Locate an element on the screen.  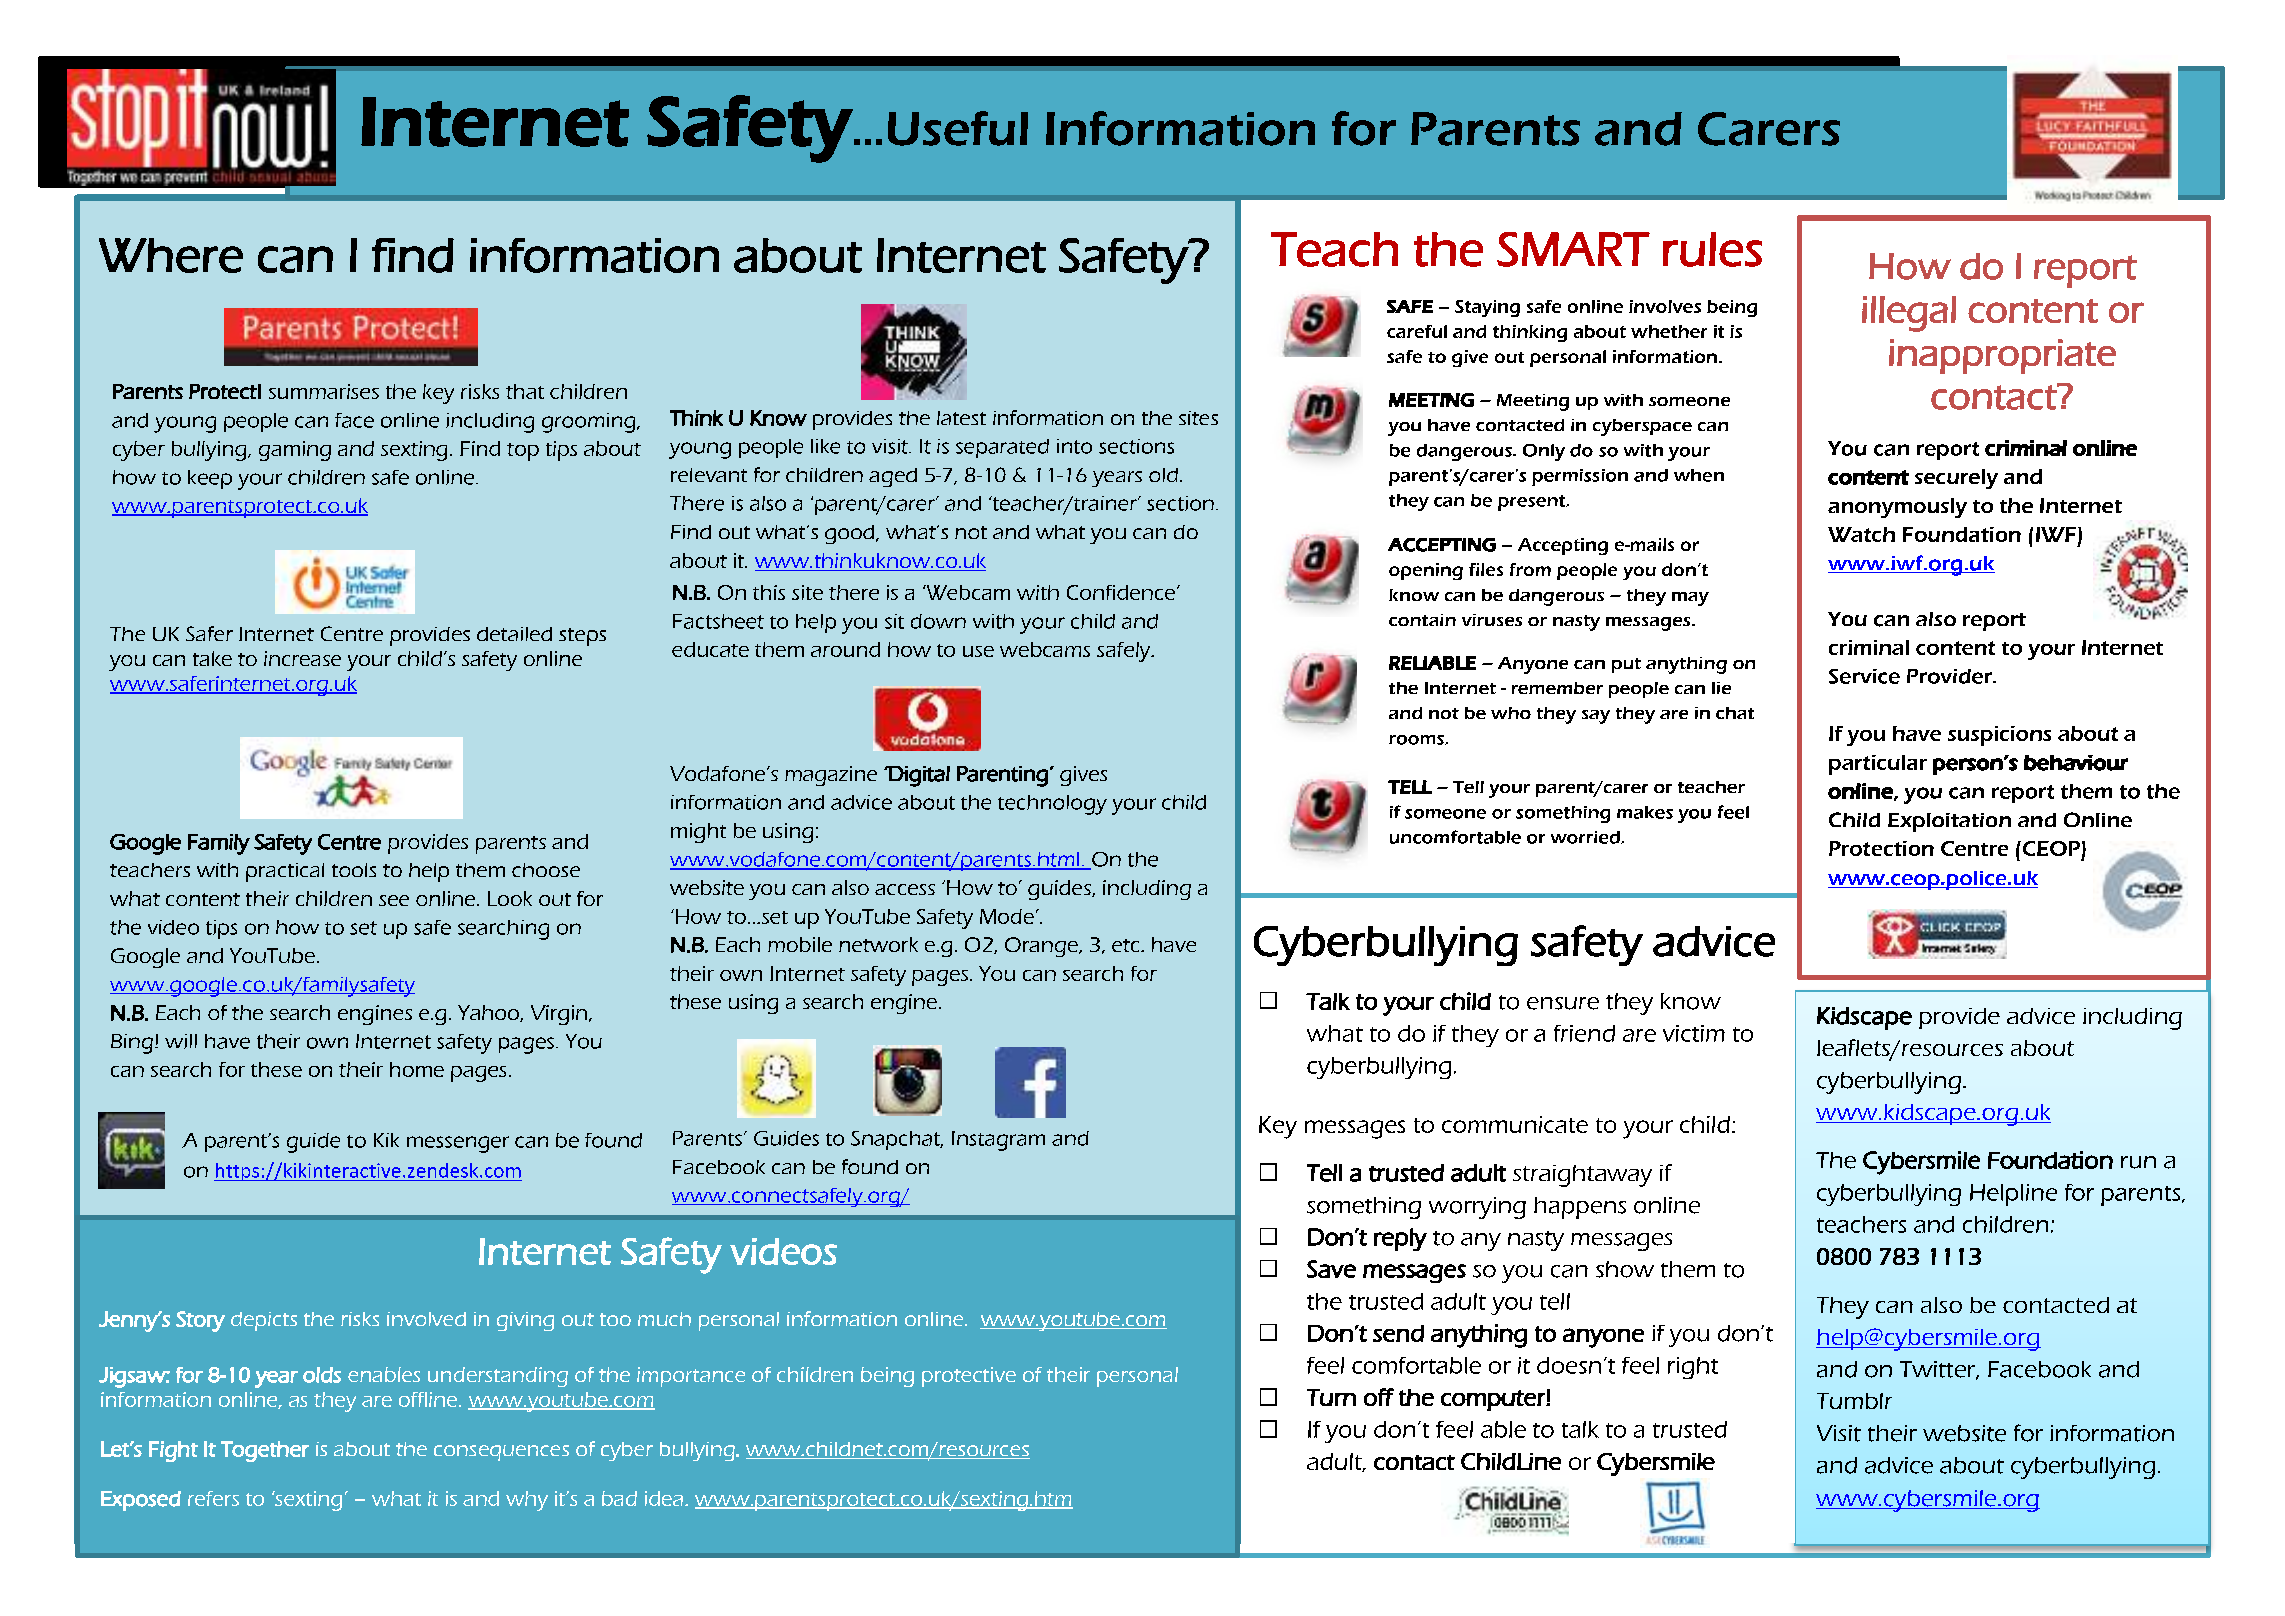
illegal is located at coordinates (1909, 314).
